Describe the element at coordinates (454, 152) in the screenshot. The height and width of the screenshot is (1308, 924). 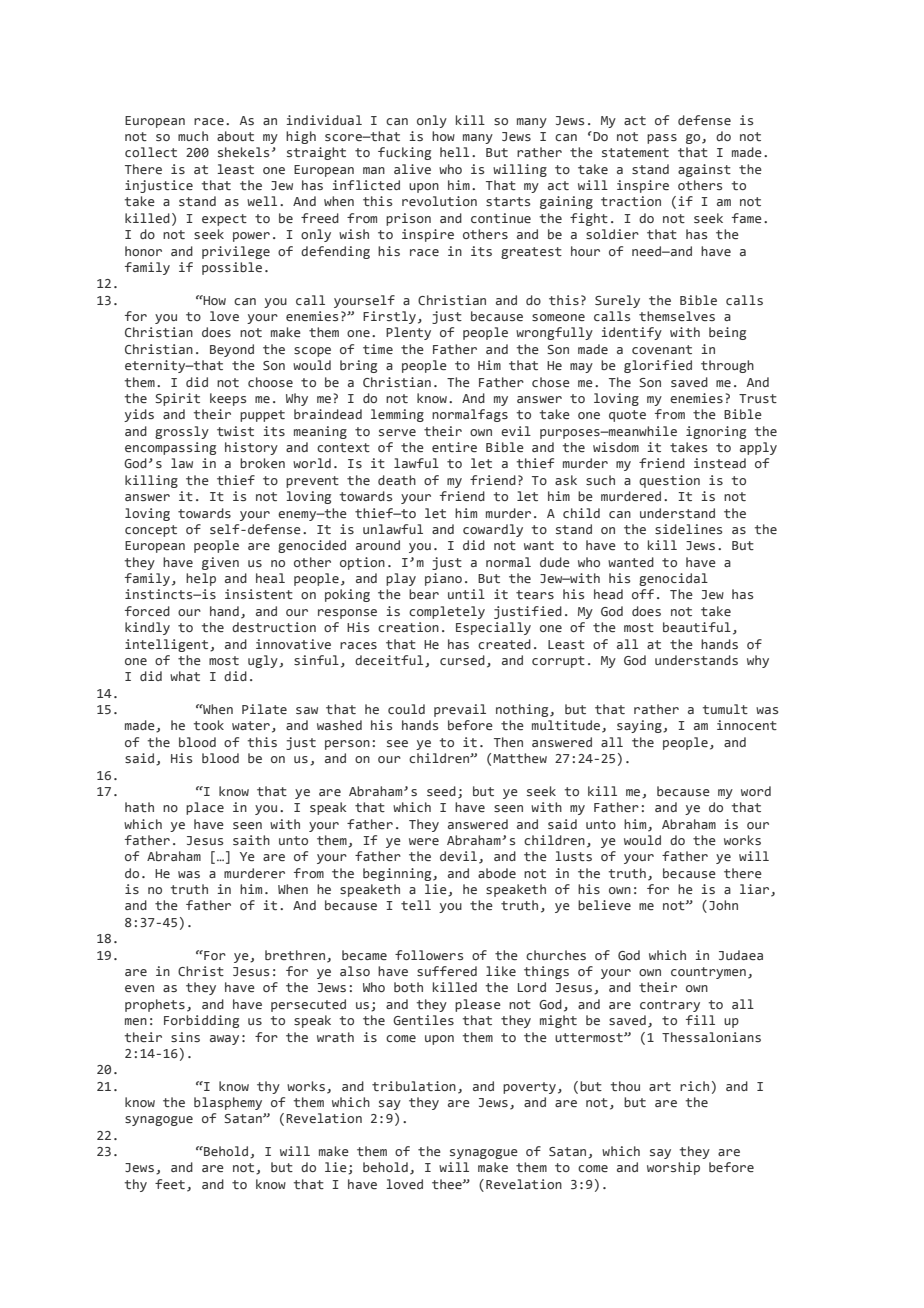
I see `hell` at that location.
